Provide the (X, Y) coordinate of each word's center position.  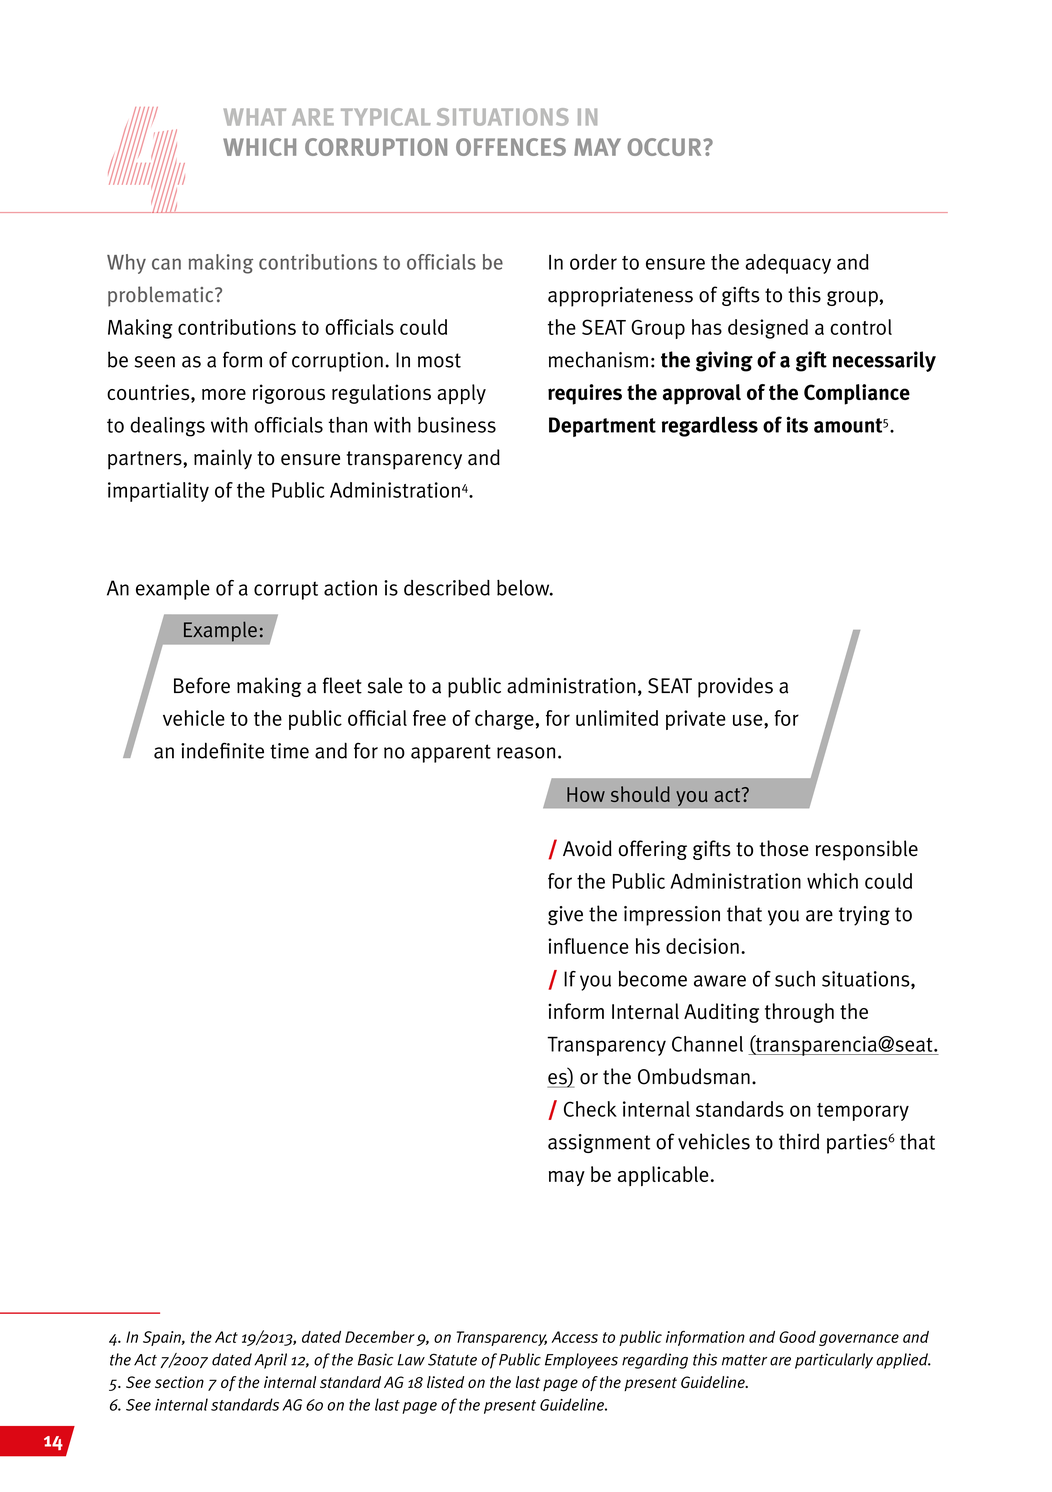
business (457, 425)
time (289, 751)
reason (526, 753)
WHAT (255, 117)
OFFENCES (511, 147)
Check (590, 1109)
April (270, 1361)
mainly (223, 459)
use (749, 720)
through (799, 1013)
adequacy (788, 264)
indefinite (222, 750)
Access (574, 1337)
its (797, 424)
